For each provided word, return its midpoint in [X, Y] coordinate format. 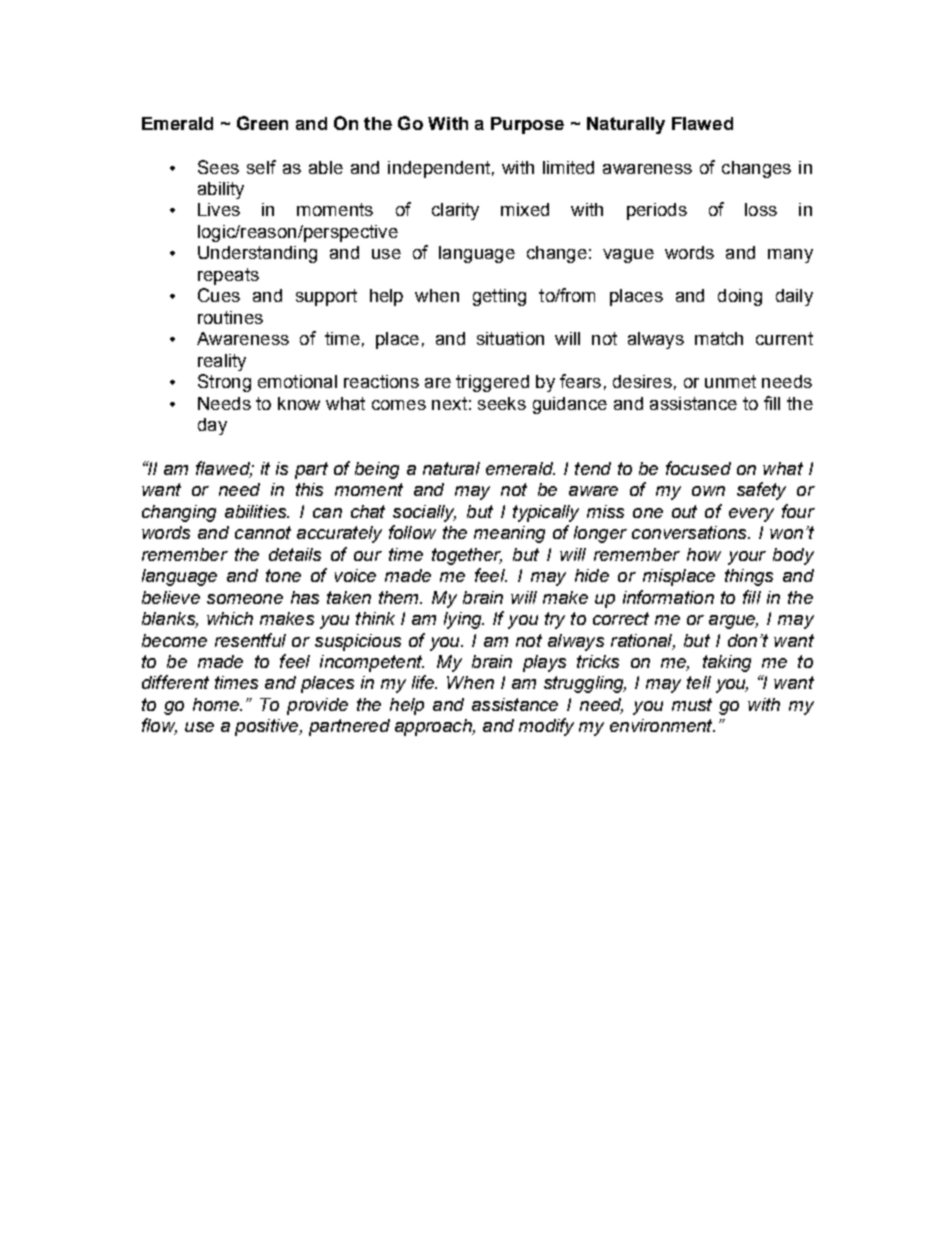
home [217, 704]
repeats [228, 276]
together [467, 556]
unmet [730, 381]
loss [761, 209]
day [212, 426]
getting [499, 297]
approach [434, 727]
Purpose [527, 125]
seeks [502, 403]
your [747, 558]
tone [283, 575]
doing [740, 297]
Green [262, 123]
